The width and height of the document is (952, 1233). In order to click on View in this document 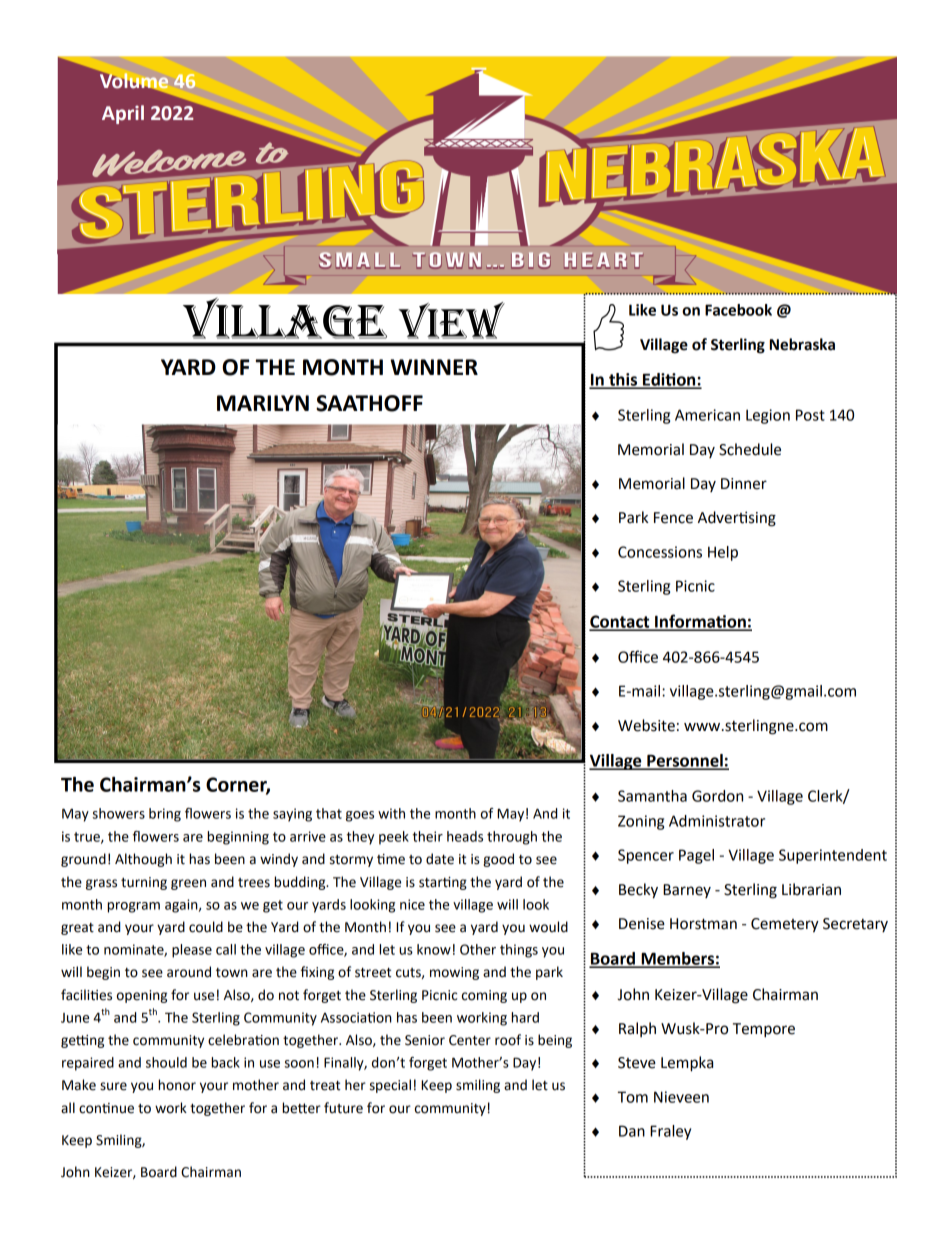, I will do `click(451, 320)`.
